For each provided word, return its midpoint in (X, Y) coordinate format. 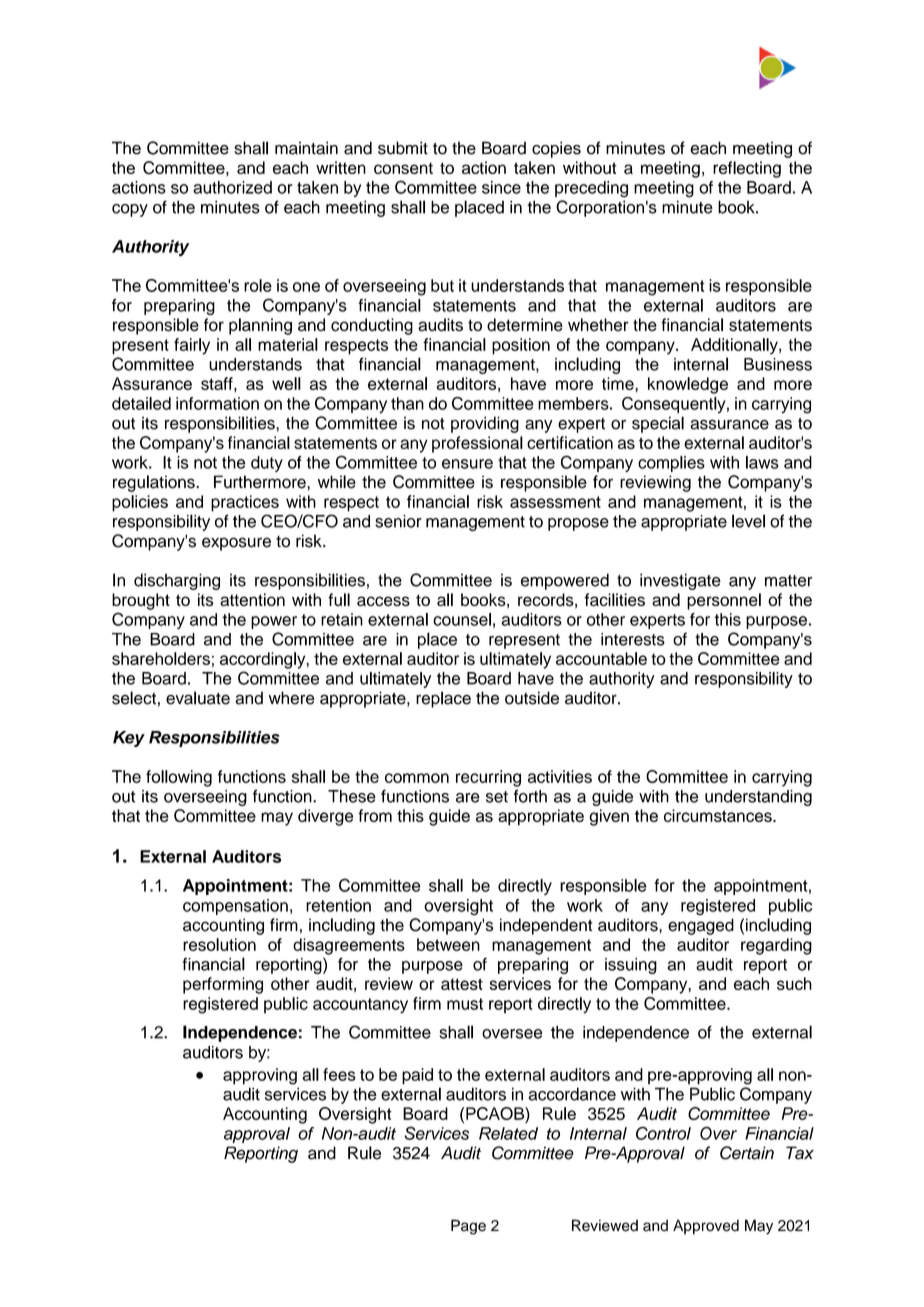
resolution (219, 944)
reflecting (747, 169)
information (217, 403)
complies (671, 464)
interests (633, 639)
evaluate (198, 698)
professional (477, 444)
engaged (701, 926)
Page (468, 1227)
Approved (706, 1227)
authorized (232, 187)
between (448, 944)
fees (339, 1074)
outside (532, 698)
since (501, 187)
